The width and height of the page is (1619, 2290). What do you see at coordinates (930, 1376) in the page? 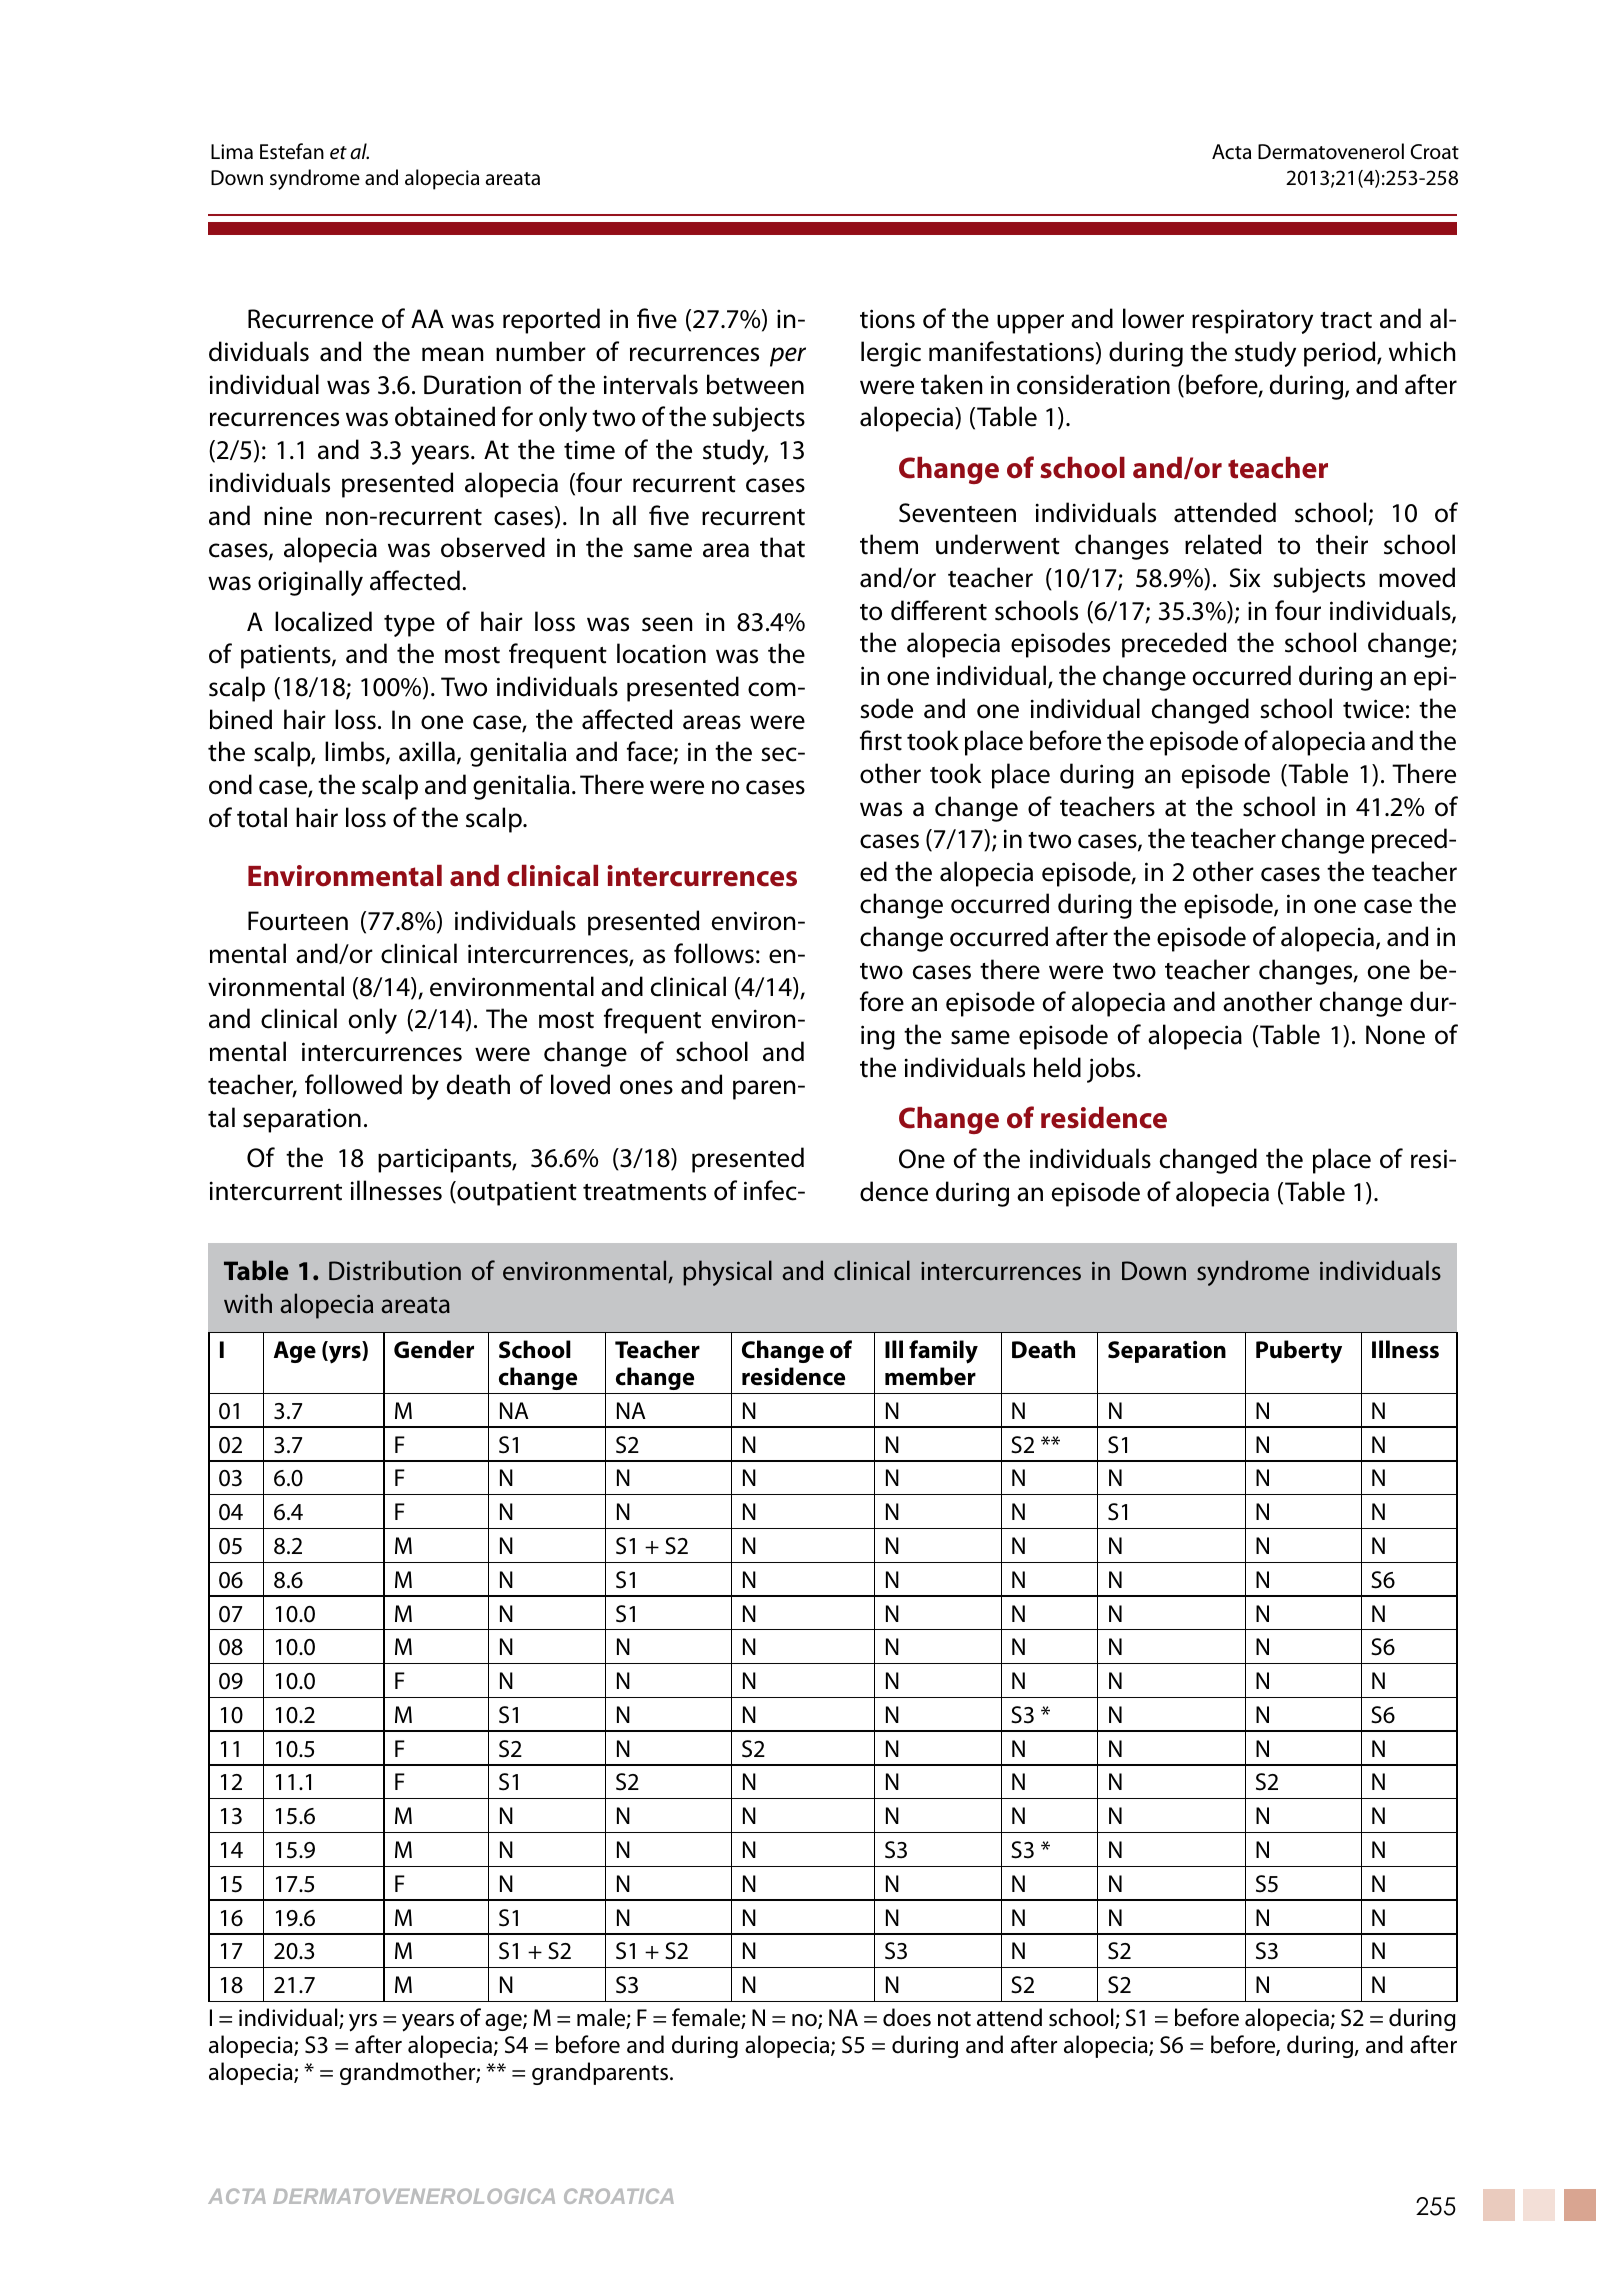
I see `member` at bounding box center [930, 1376].
